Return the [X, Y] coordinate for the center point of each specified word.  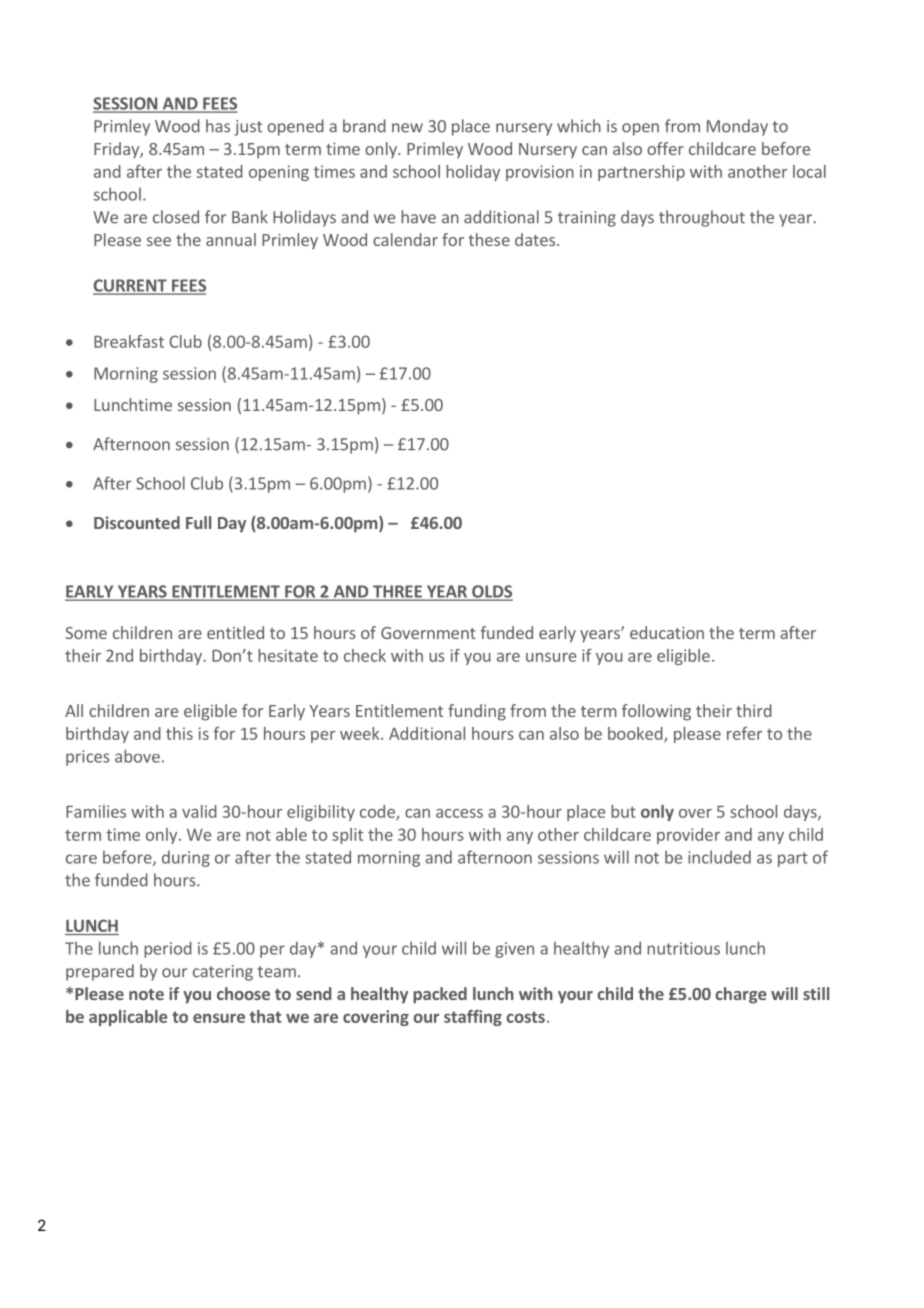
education [667, 632]
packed [440, 995]
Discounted [137, 522]
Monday [737, 127]
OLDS [491, 592]
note [146, 994]
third [754, 710]
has [218, 126]
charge [740, 995]
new [407, 128]
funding [477, 712]
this [179, 733]
